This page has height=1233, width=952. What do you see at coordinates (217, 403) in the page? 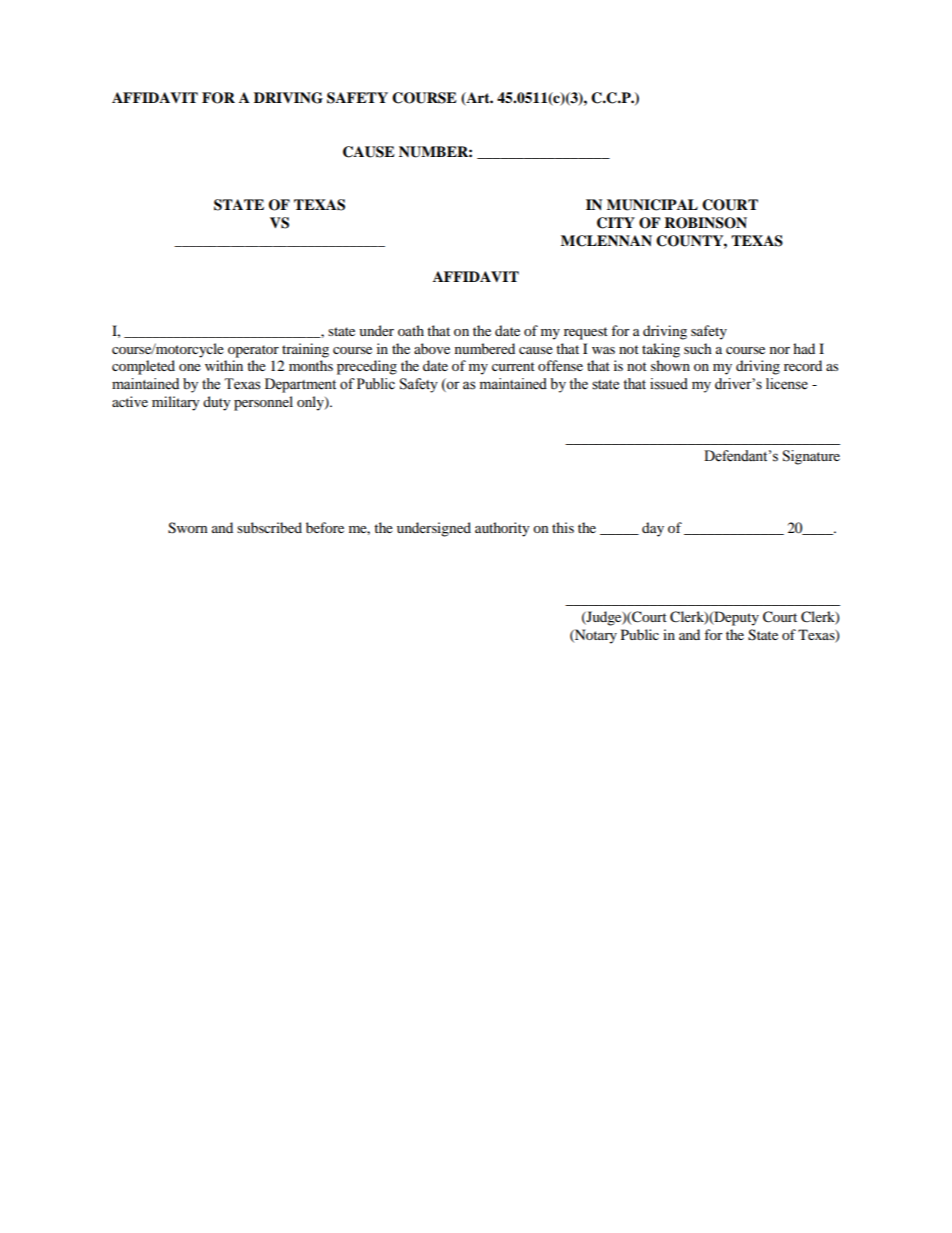
I see `duty` at bounding box center [217, 403].
